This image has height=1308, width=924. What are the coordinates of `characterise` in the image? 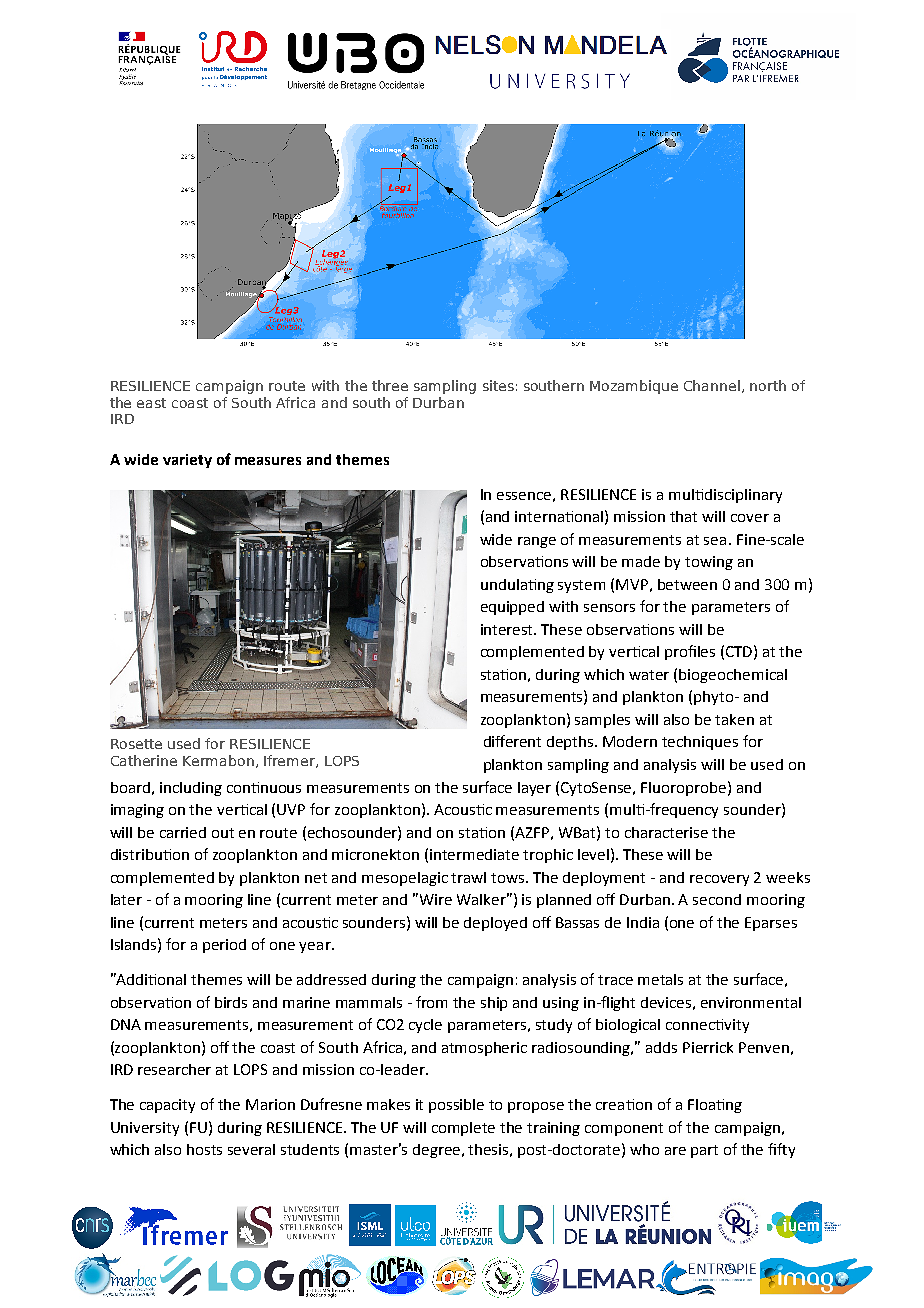 It's located at (666, 832).
